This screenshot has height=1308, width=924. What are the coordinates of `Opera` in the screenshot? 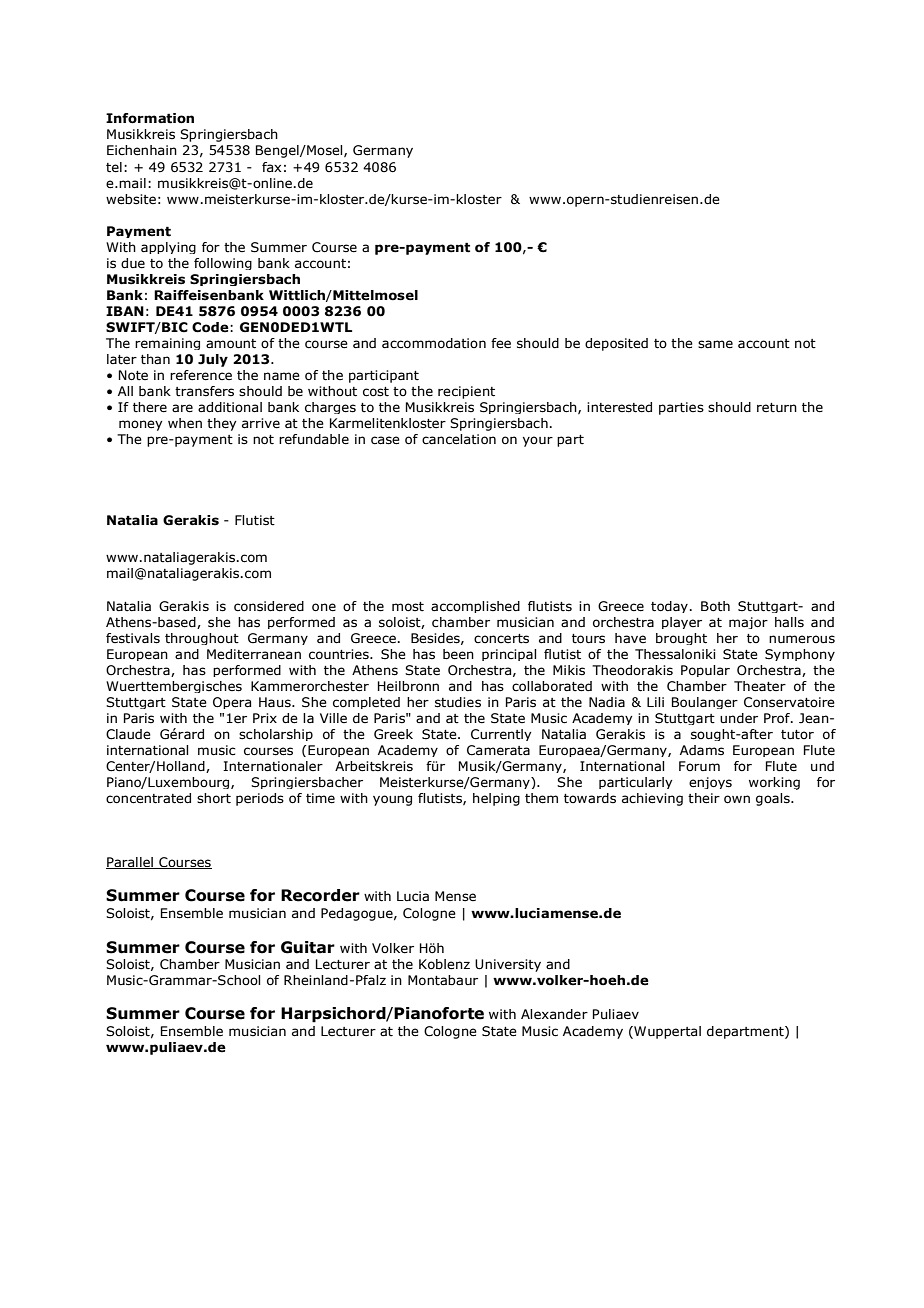 It's located at (232, 703).
